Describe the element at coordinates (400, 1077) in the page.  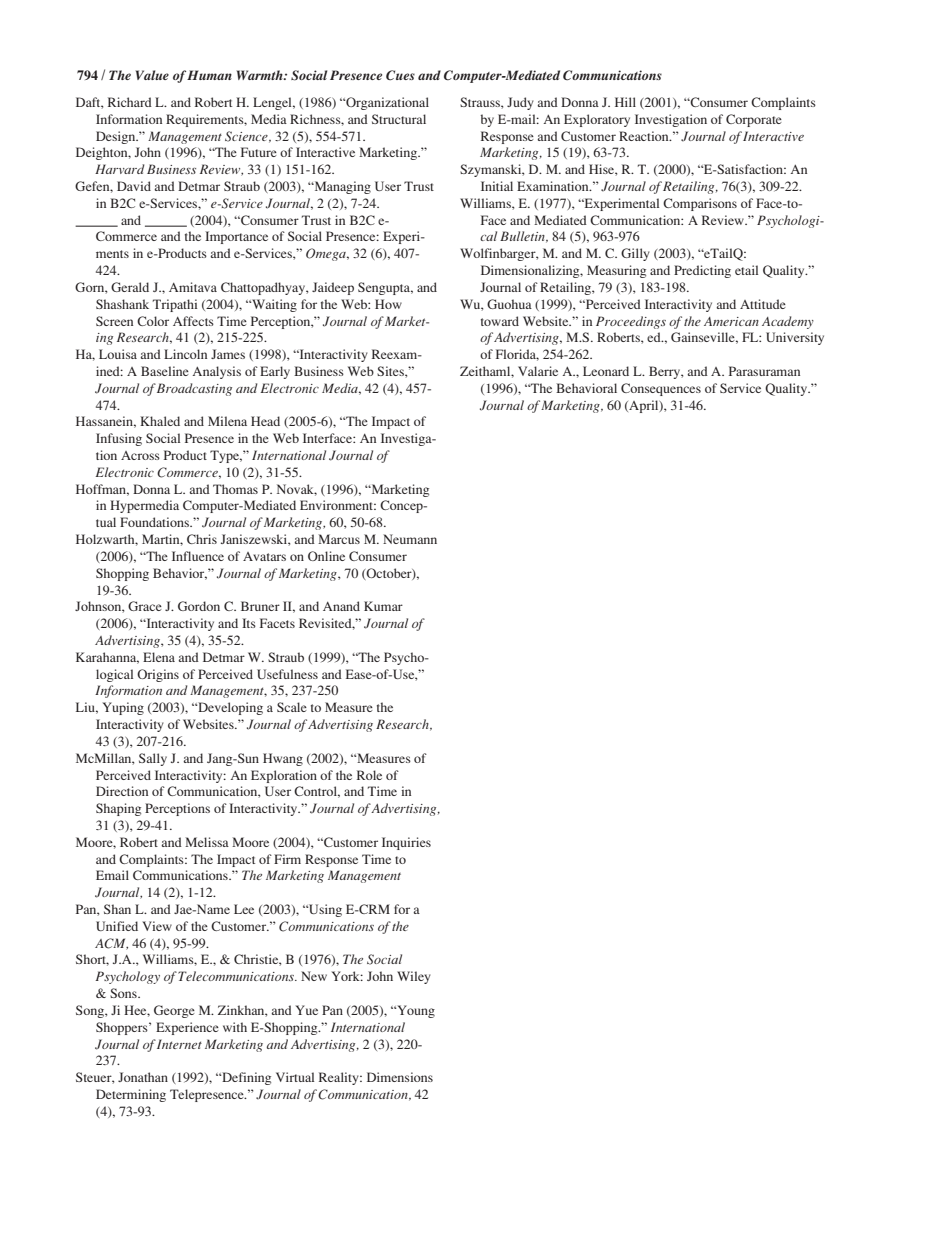
I see `Dimensions` at that location.
